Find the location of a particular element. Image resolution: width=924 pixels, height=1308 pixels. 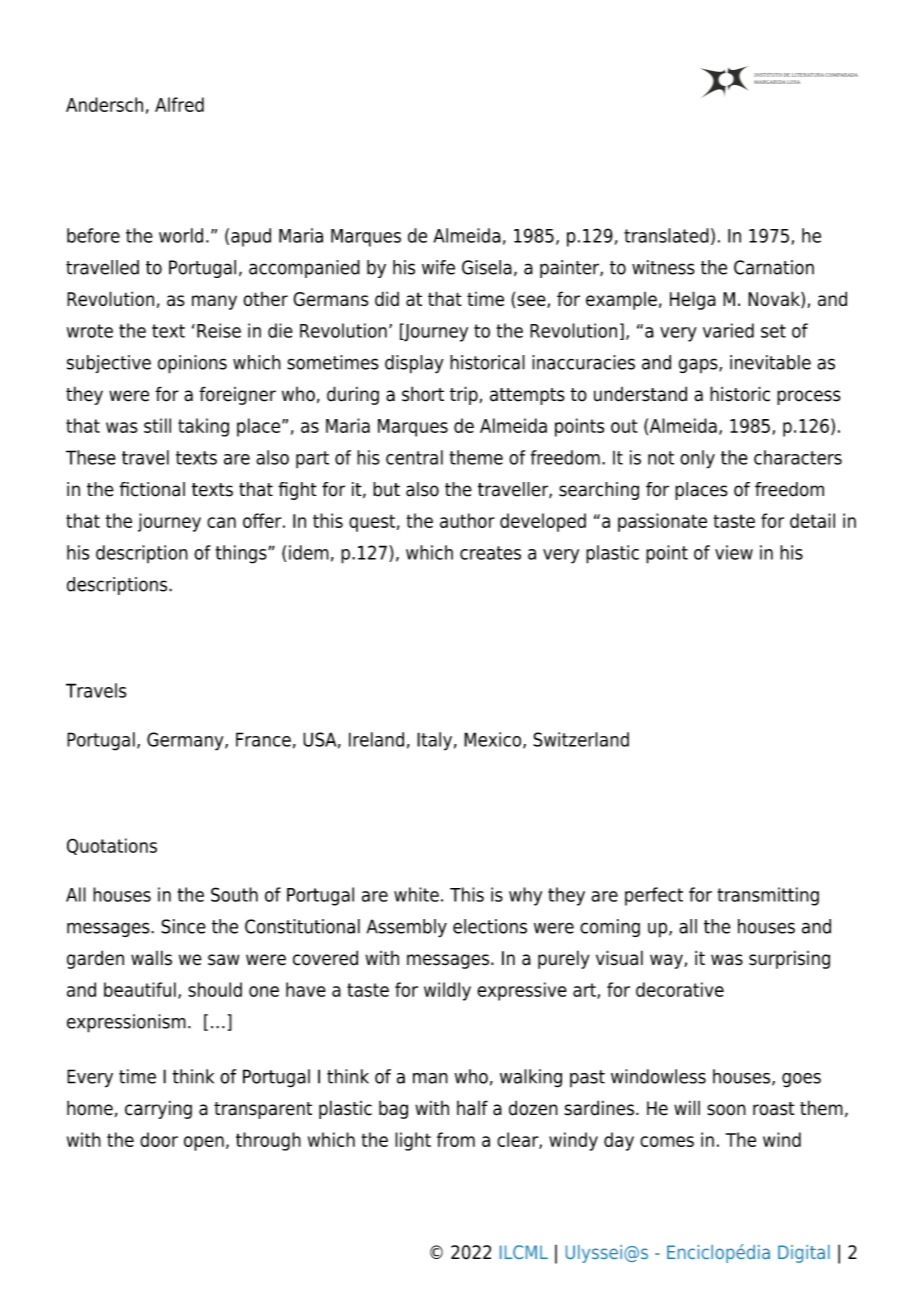

view is located at coordinates (734, 552).
